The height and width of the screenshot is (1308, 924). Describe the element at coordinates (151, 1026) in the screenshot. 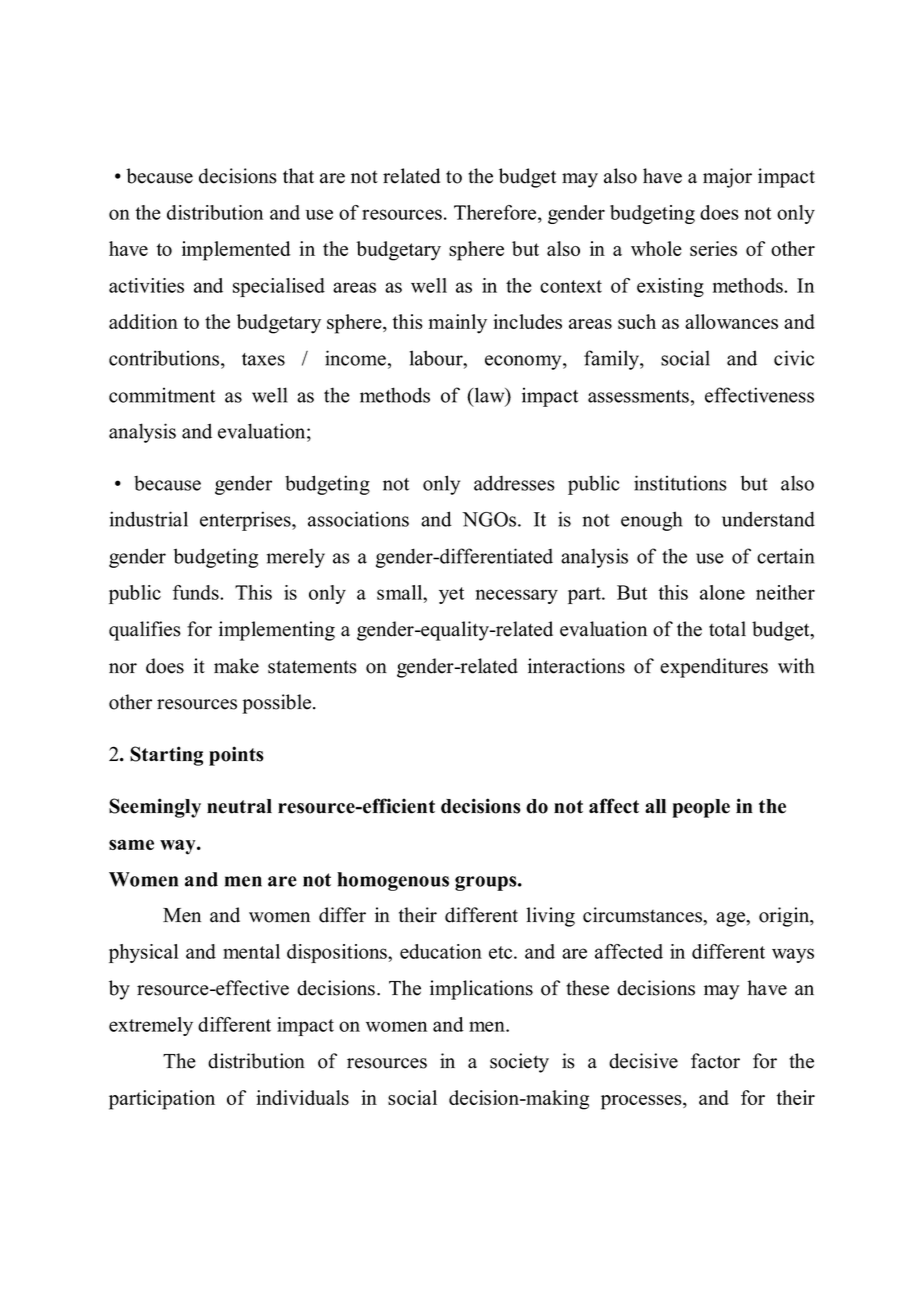

I see `extremely` at that location.
